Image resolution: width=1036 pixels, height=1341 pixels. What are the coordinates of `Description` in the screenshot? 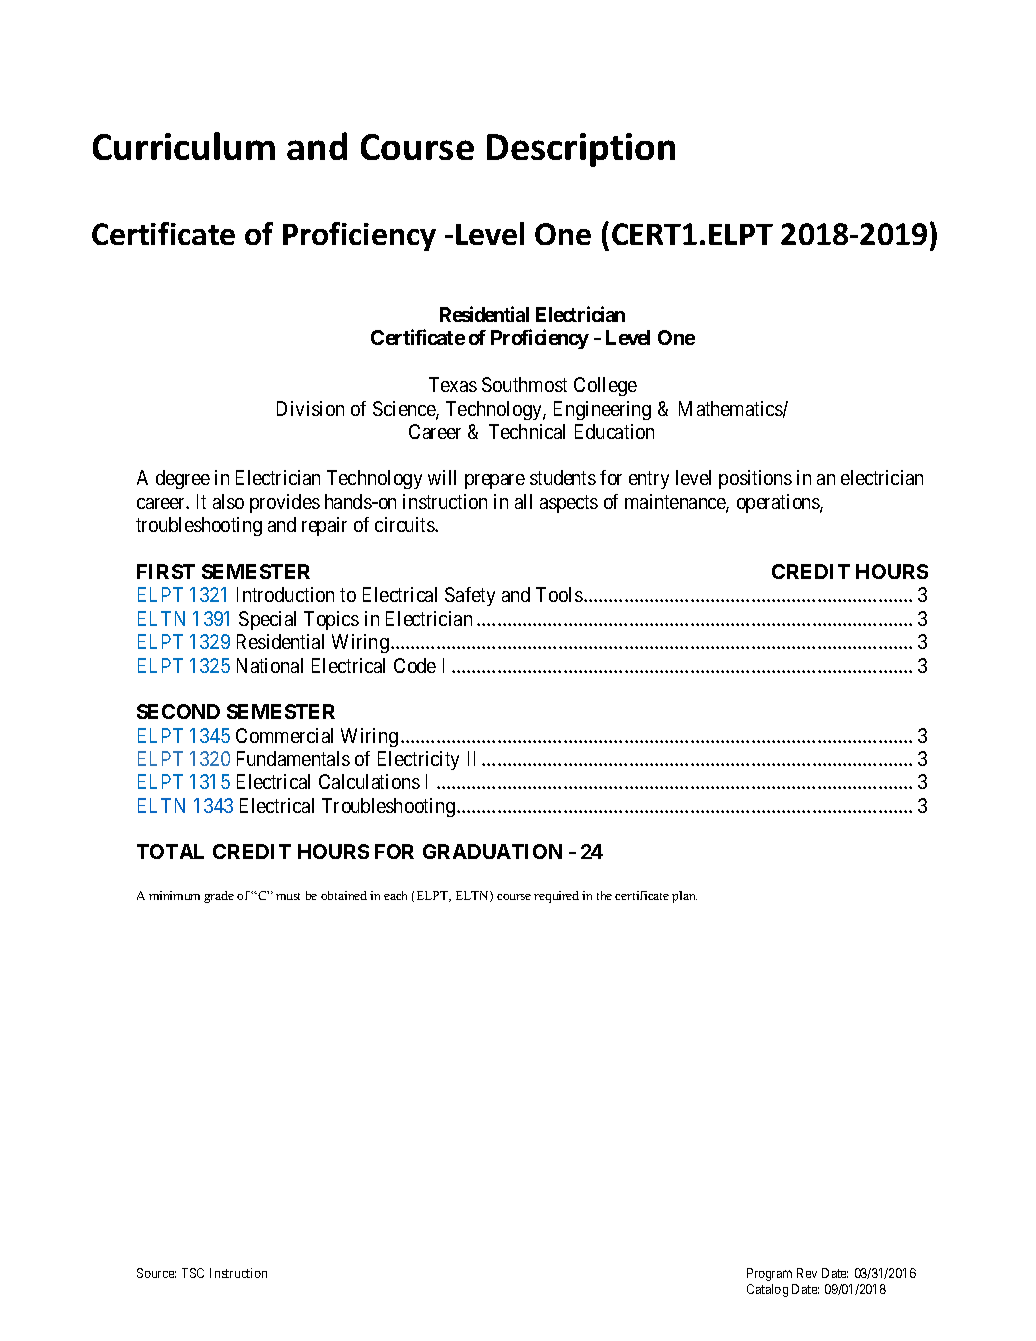 It's located at (581, 150).
